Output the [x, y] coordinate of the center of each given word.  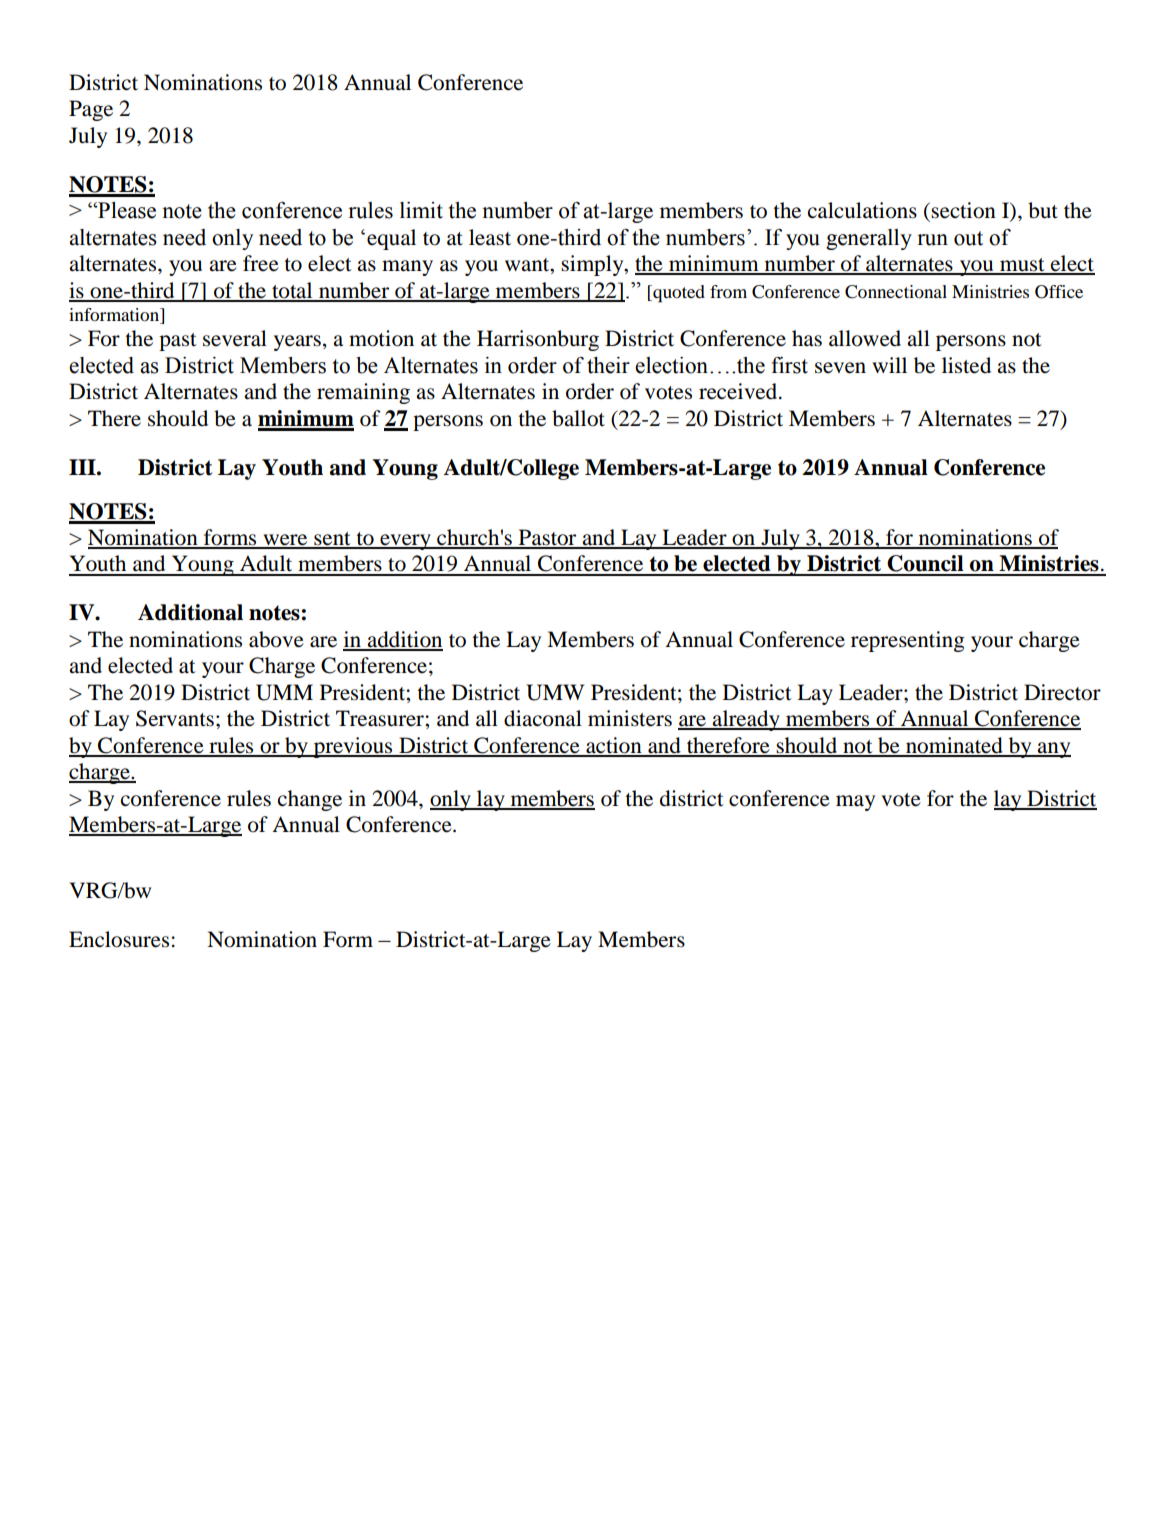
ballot [578, 418]
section [963, 210]
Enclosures [119, 939]
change [310, 800]
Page [91, 110]
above [276, 639]
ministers [630, 718]
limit [421, 210]
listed [966, 365]
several [235, 338]
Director [1062, 692]
